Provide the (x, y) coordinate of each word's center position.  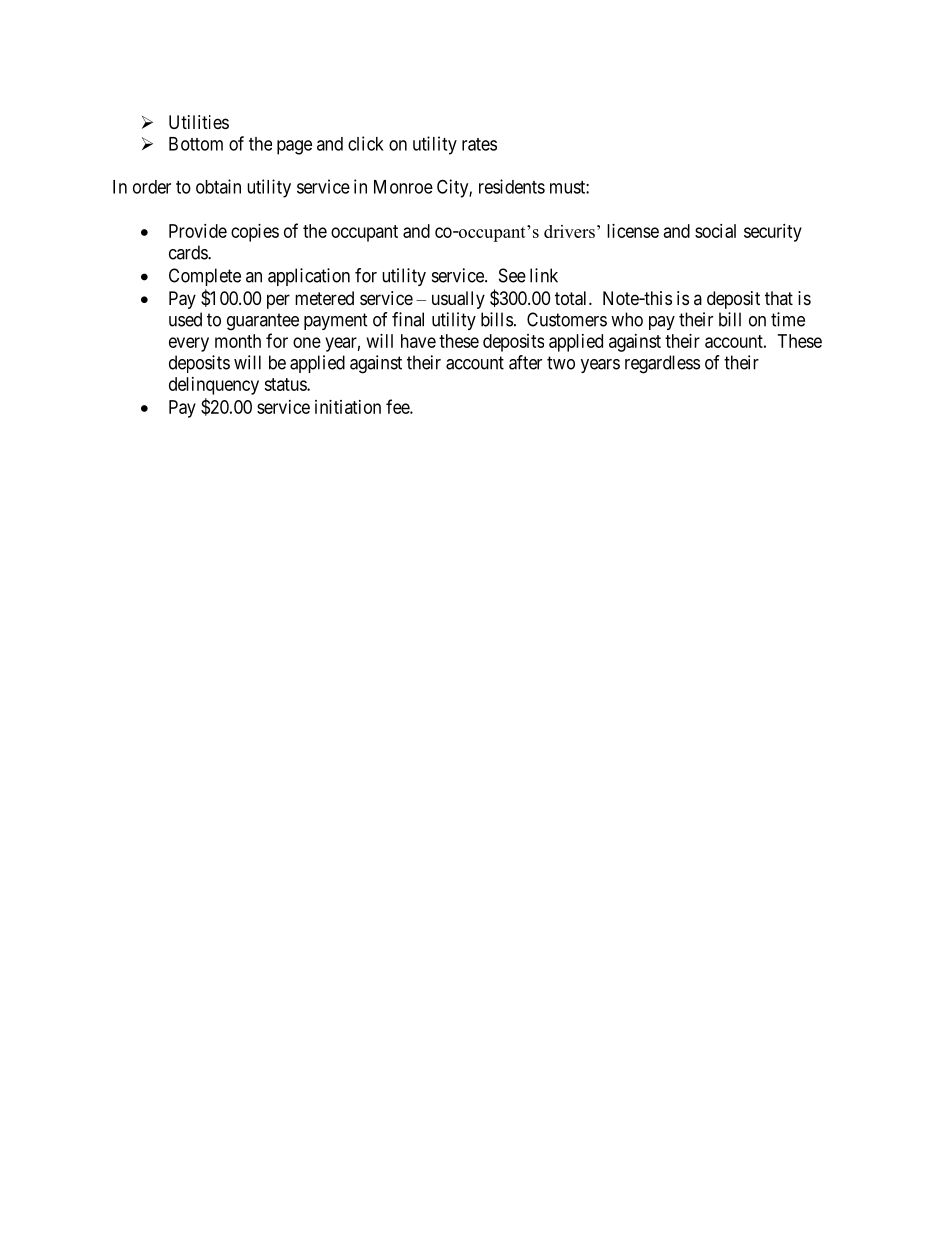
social (715, 231)
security (773, 233)
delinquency (214, 386)
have (418, 341)
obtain (218, 186)
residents (512, 186)
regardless (662, 364)
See (512, 275)
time (788, 319)
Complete (205, 277)
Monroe (403, 187)
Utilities (199, 122)
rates (479, 144)
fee (398, 406)
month (238, 341)
